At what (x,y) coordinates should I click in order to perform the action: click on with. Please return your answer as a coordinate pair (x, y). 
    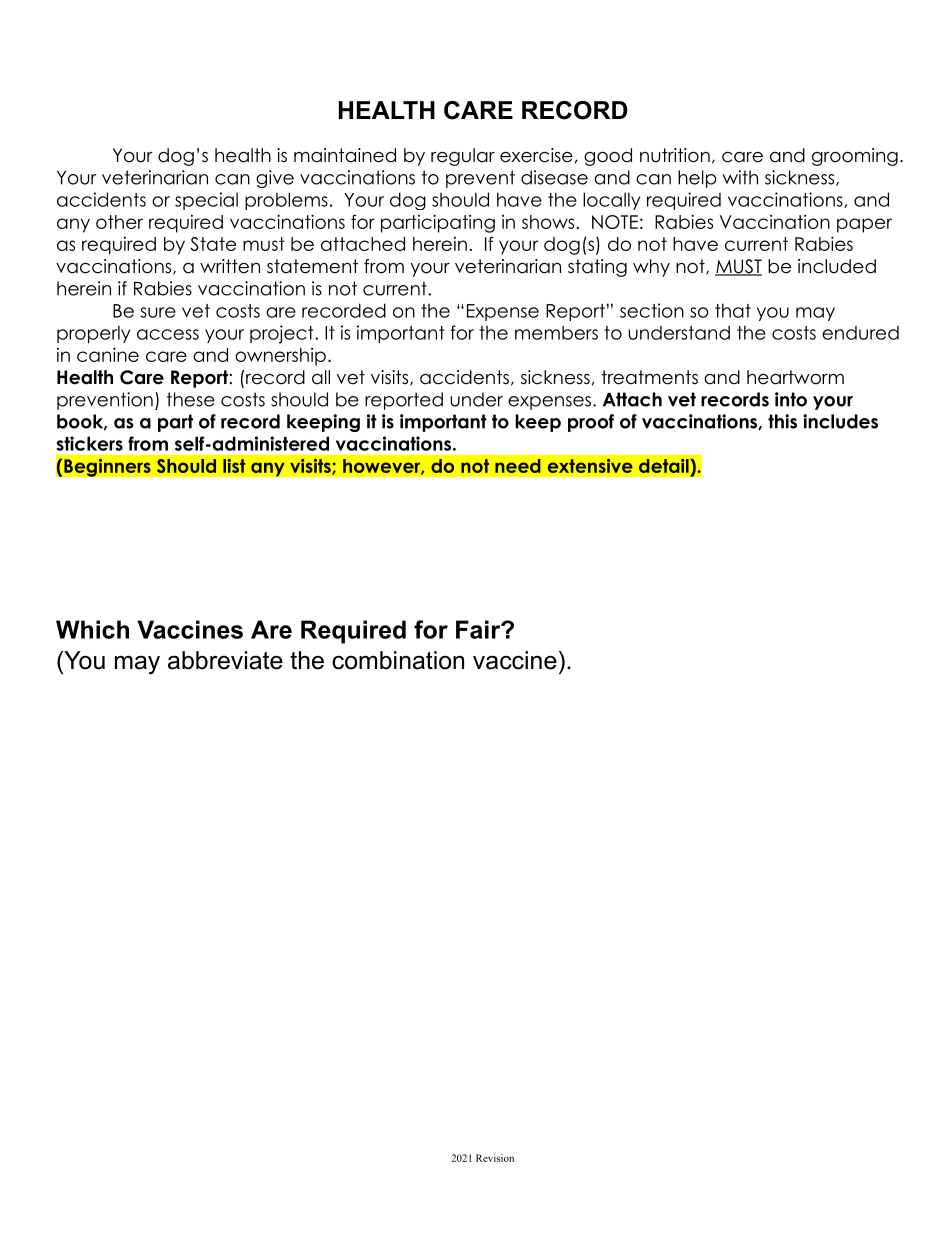
    Looking at the image, I should click on (740, 177).
